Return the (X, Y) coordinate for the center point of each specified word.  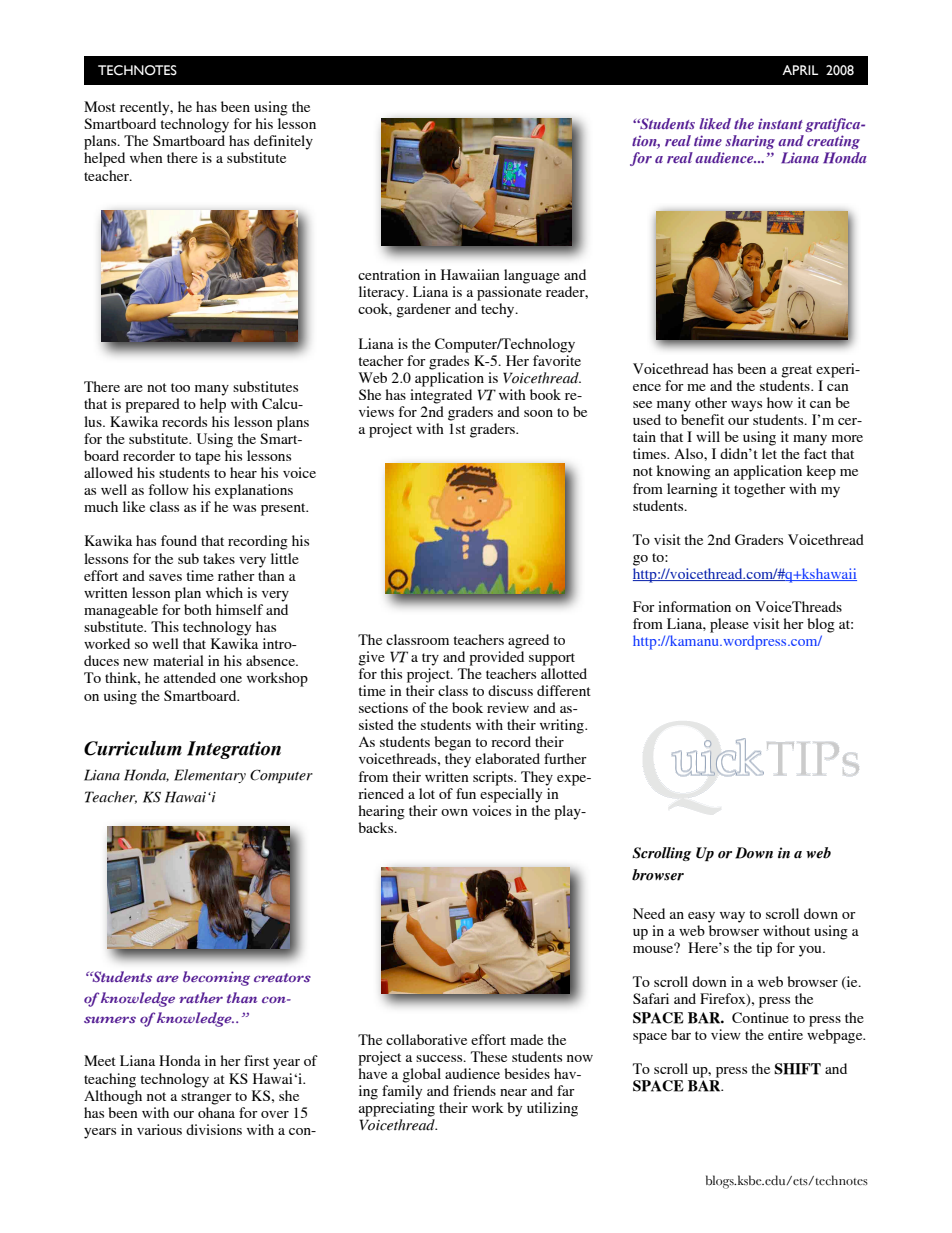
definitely (283, 142)
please (729, 625)
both (198, 609)
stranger (206, 1098)
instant (780, 123)
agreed (528, 641)
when (146, 157)
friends (474, 1090)
